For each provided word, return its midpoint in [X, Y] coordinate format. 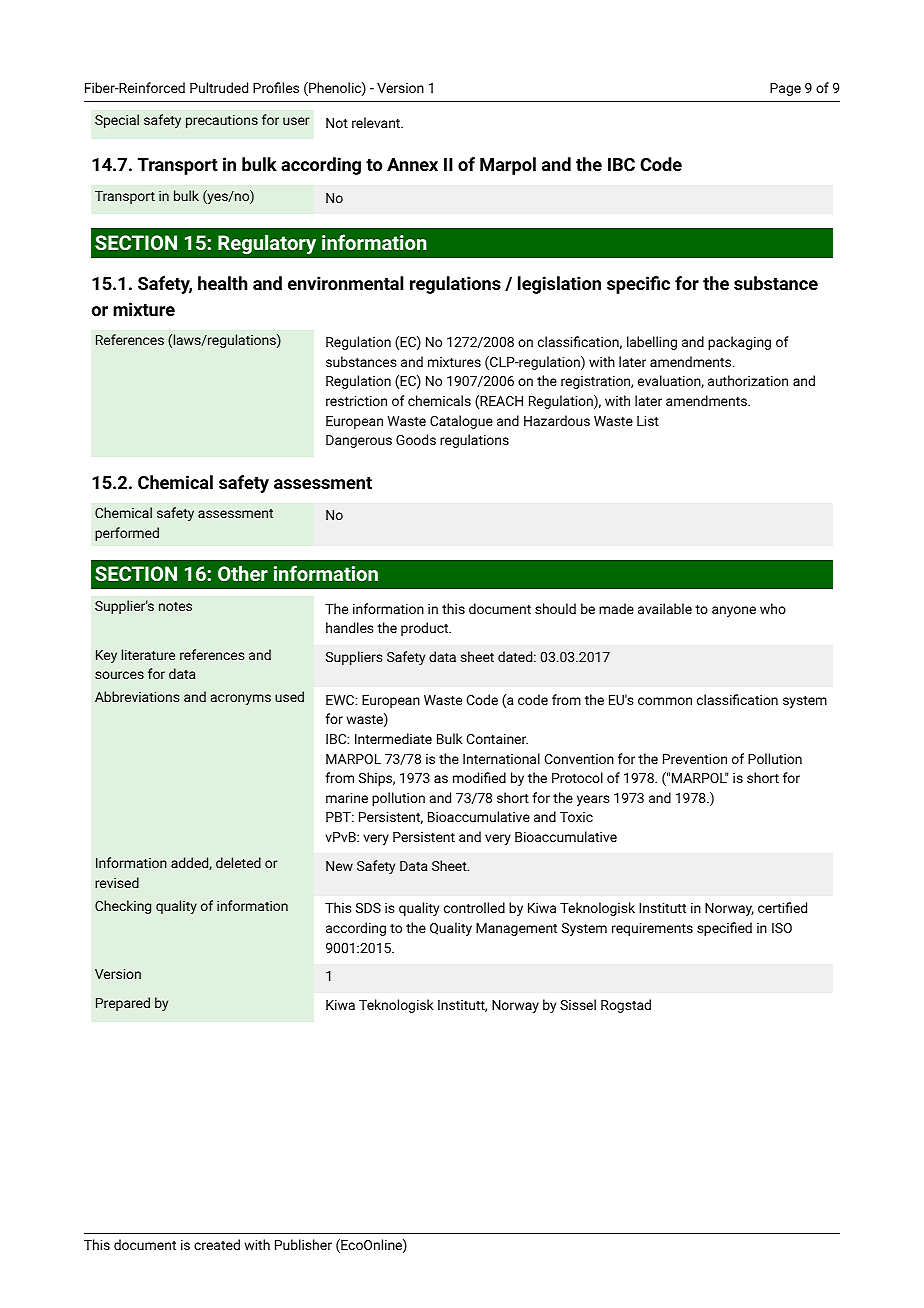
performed [127, 534]
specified [724, 929]
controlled [474, 907]
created [217, 1244]
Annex [412, 164]
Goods [416, 439]
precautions [222, 121]
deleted [238, 862]
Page [785, 89]
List [648, 421]
